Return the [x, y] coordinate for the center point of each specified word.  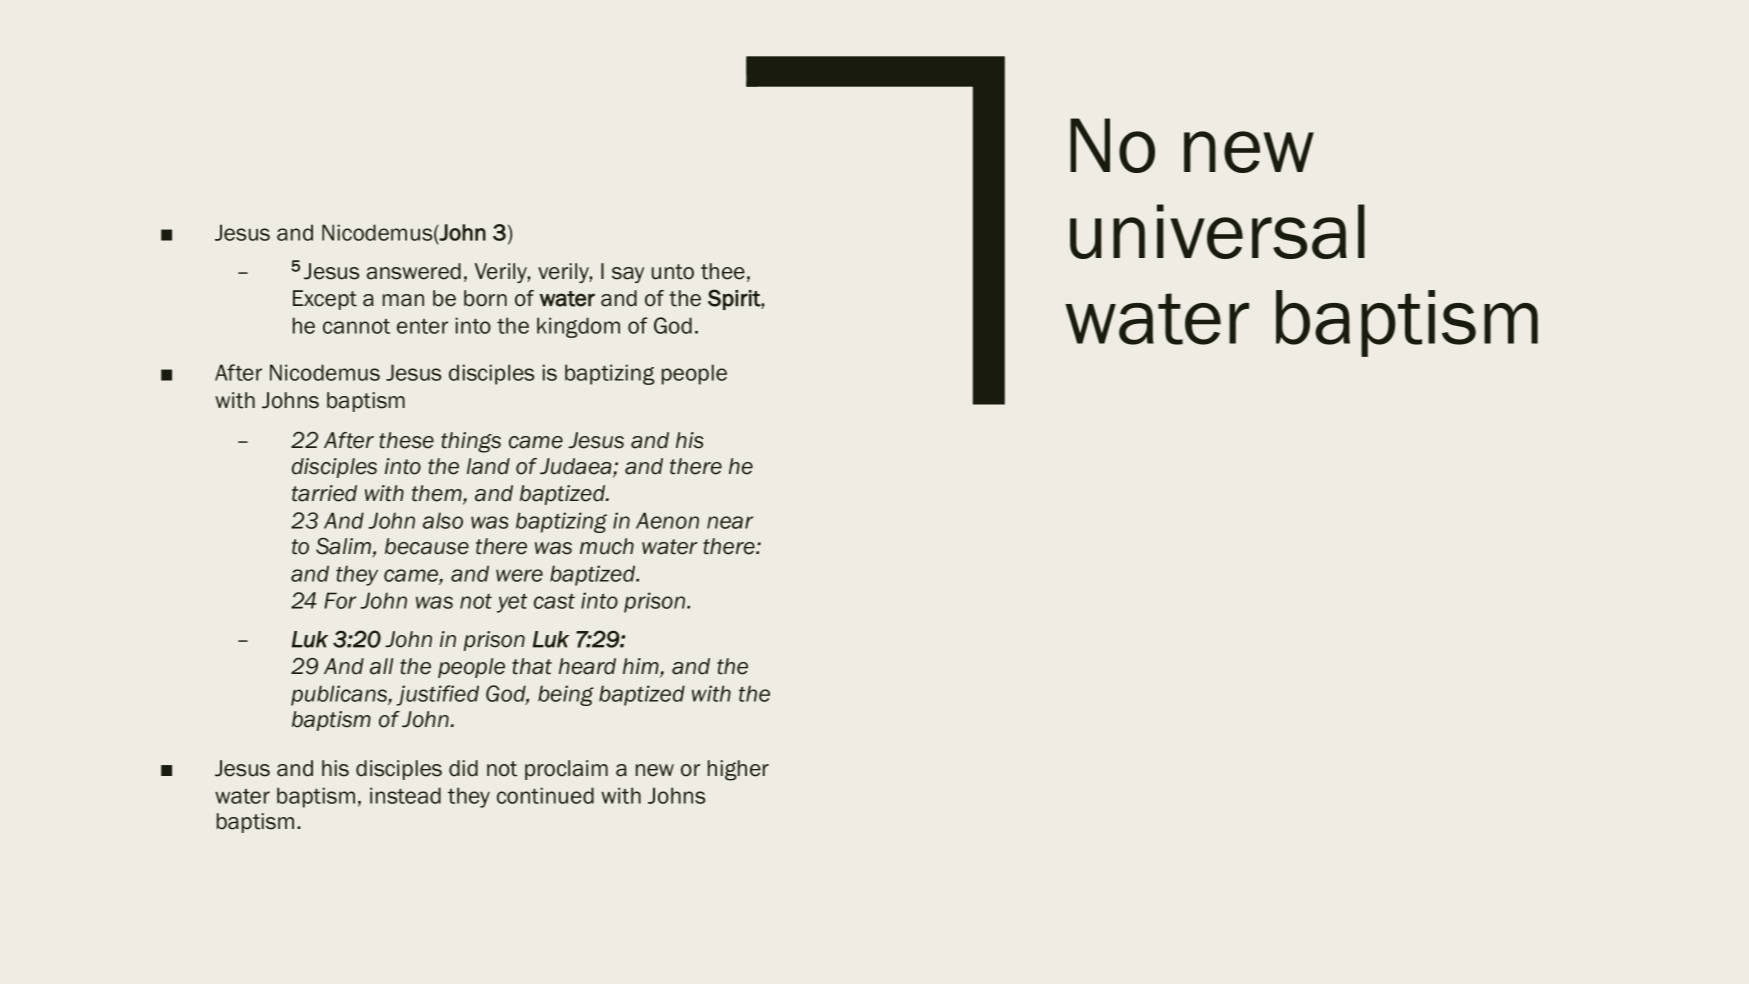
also [443, 520]
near [730, 522]
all [381, 666]
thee [723, 271]
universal [1217, 231]
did [463, 768]
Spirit [735, 299]
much [607, 546]
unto [673, 272]
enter [422, 326]
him [642, 667]
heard [587, 666]
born [485, 298]
